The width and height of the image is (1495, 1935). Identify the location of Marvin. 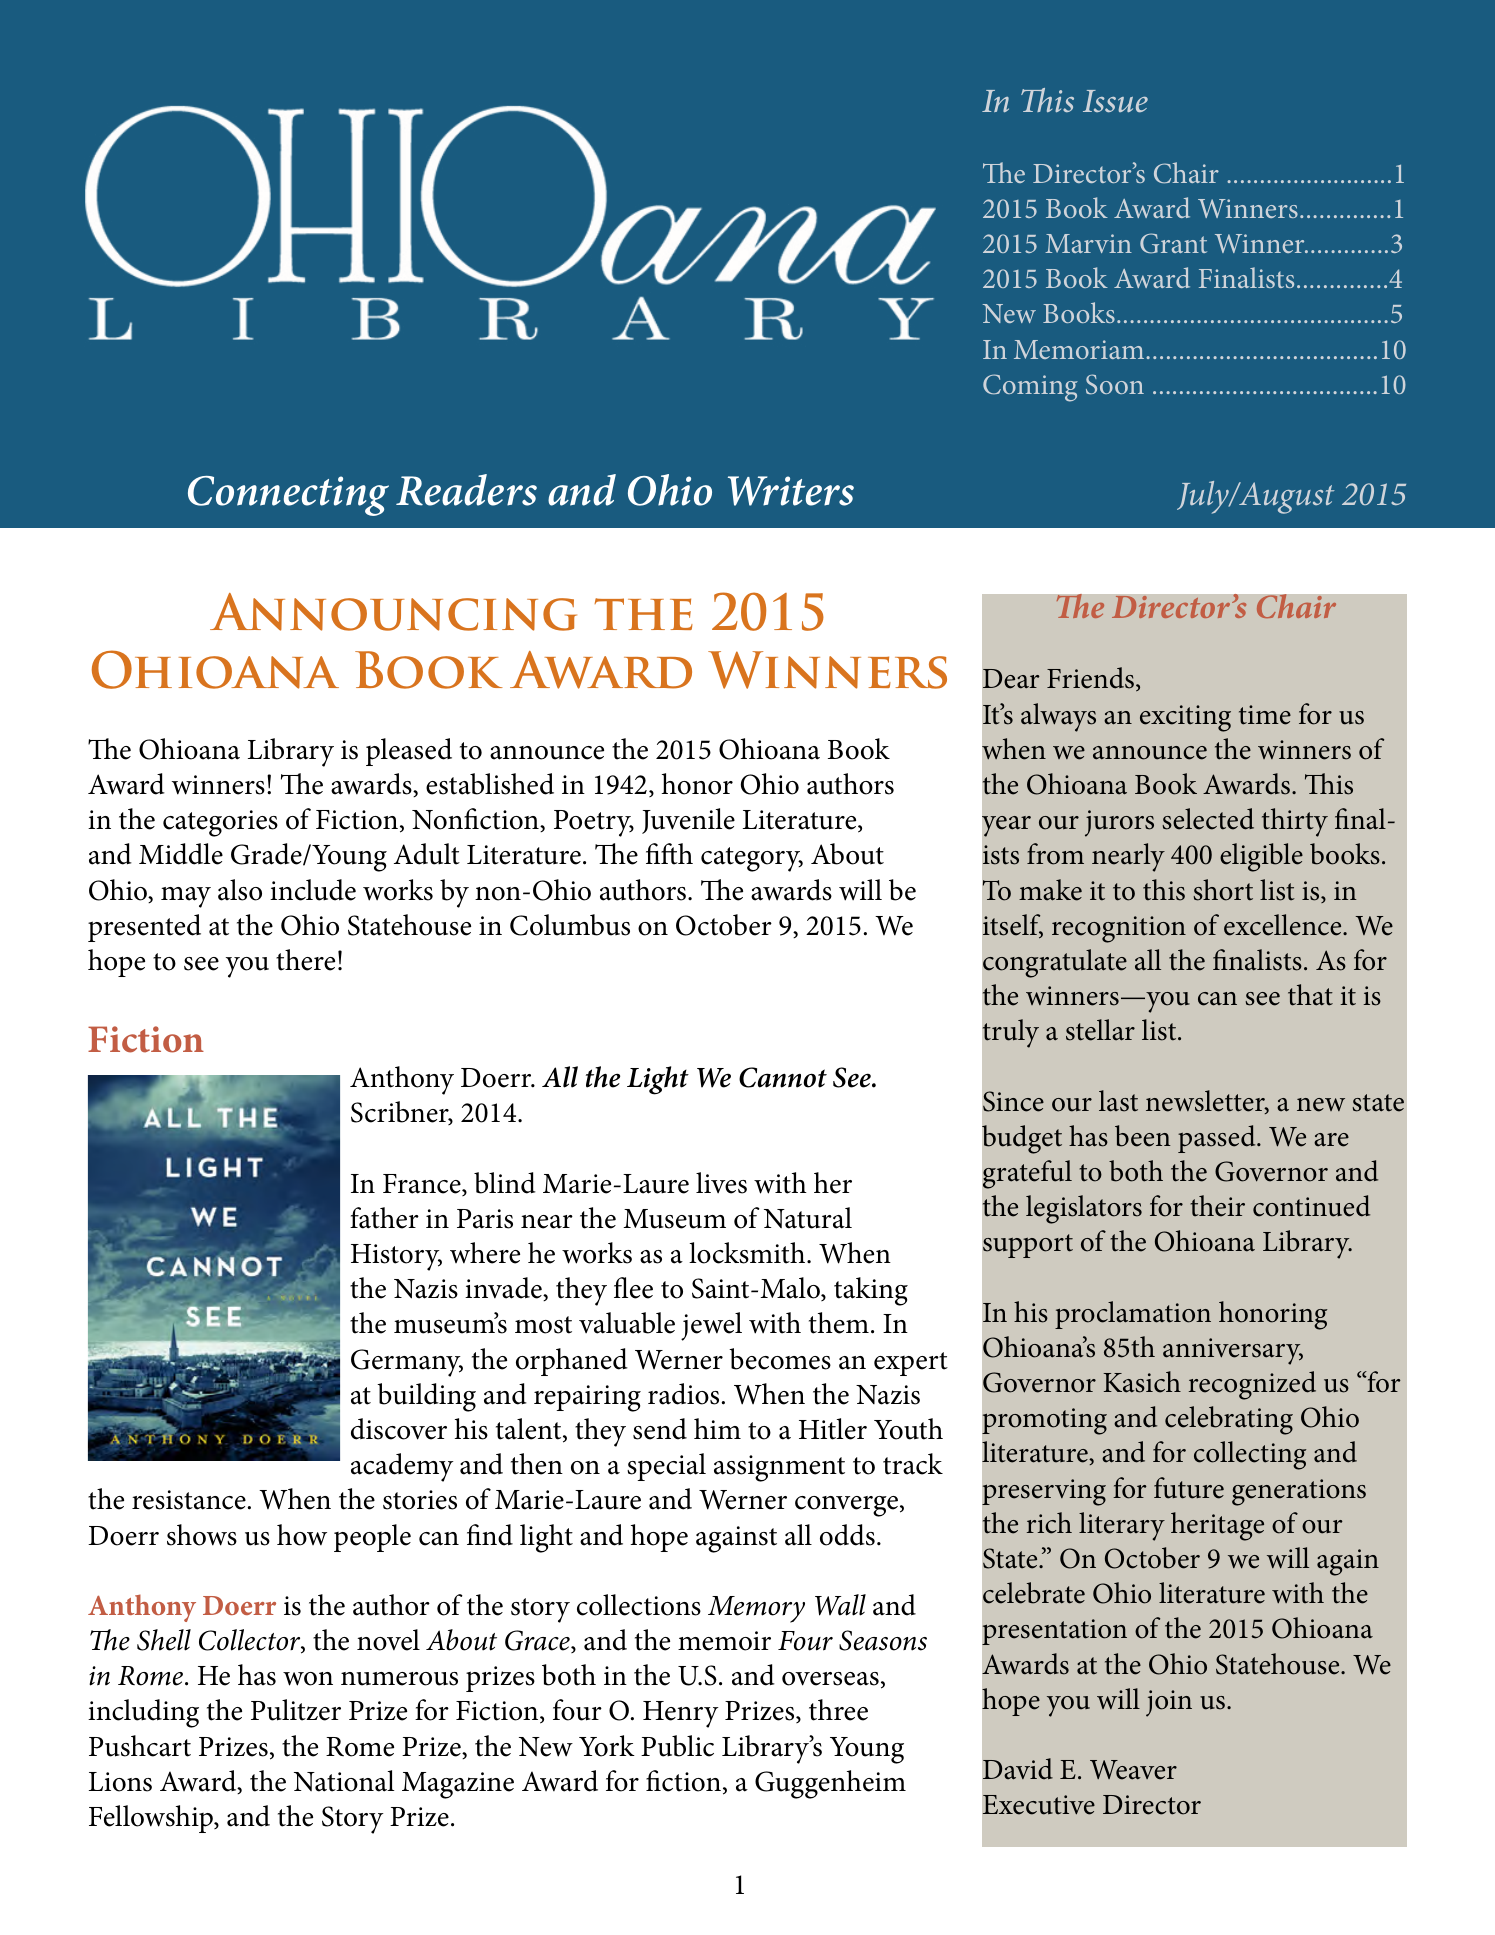
(1088, 243).
